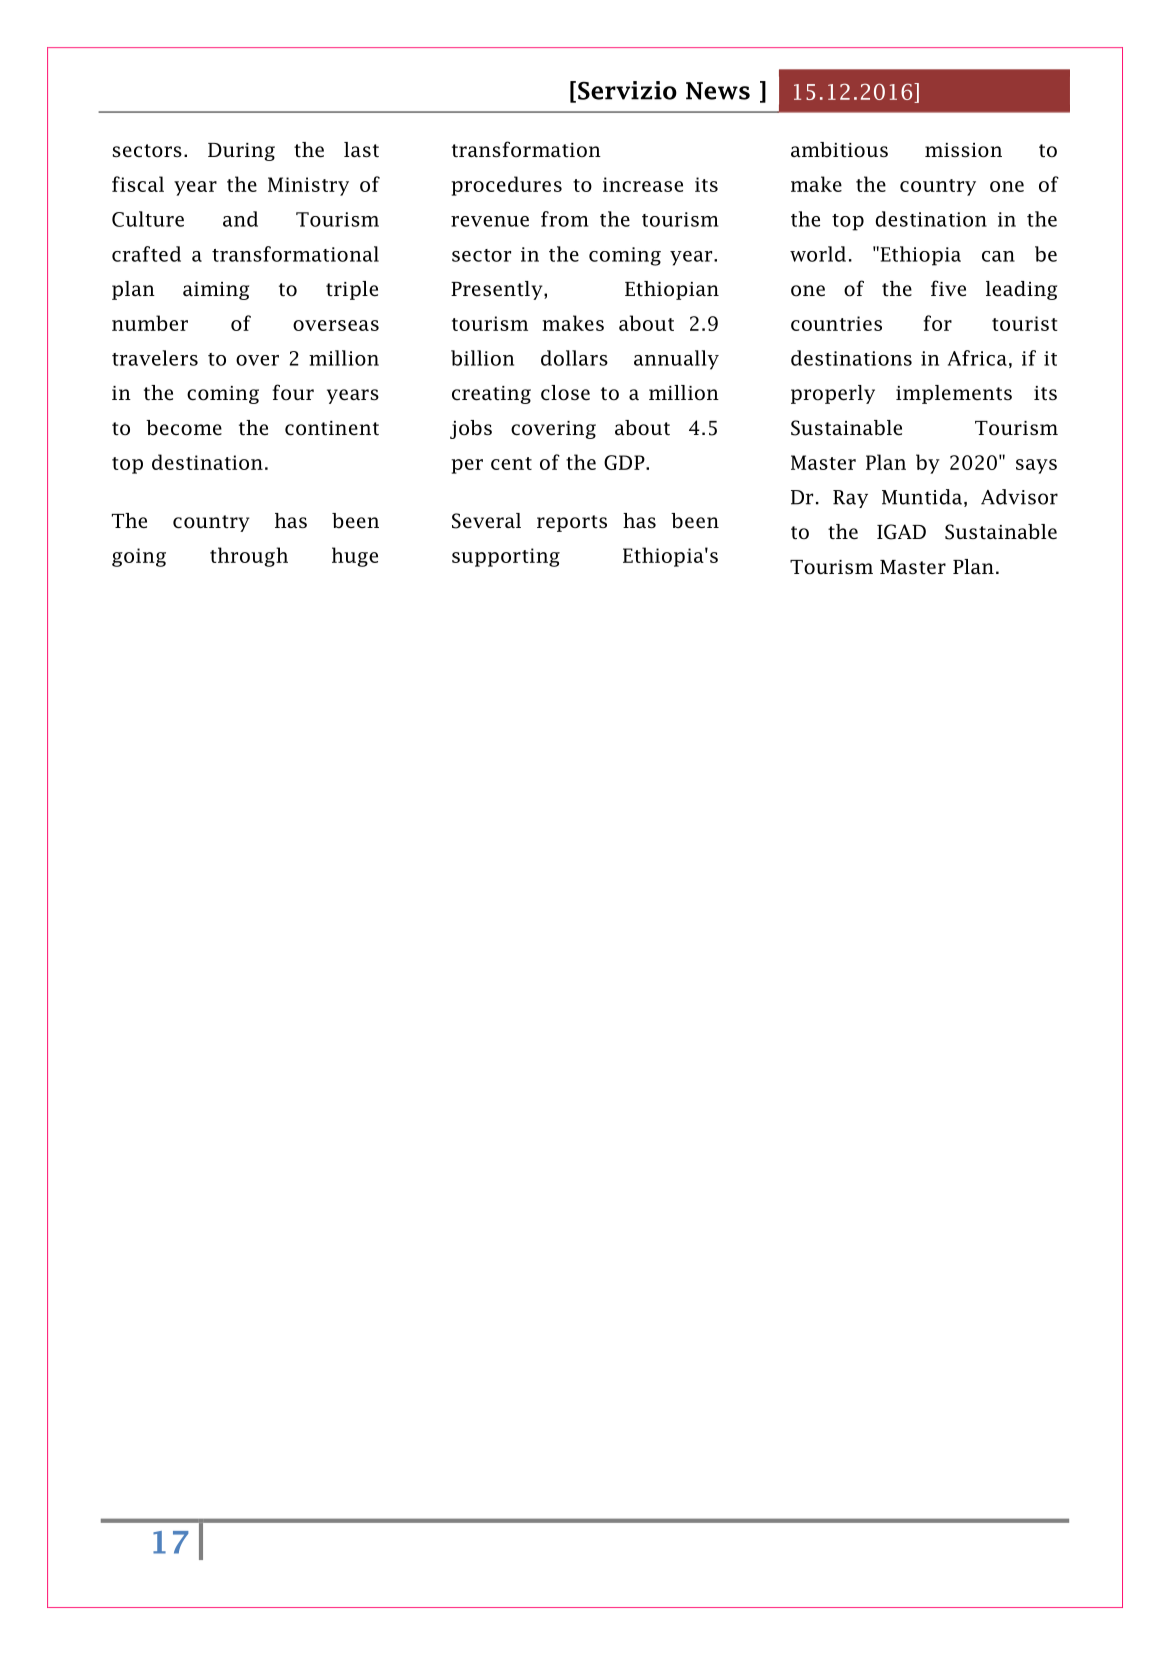 The width and height of the page is (1170, 1655). I want to click on mission, so click(963, 150).
